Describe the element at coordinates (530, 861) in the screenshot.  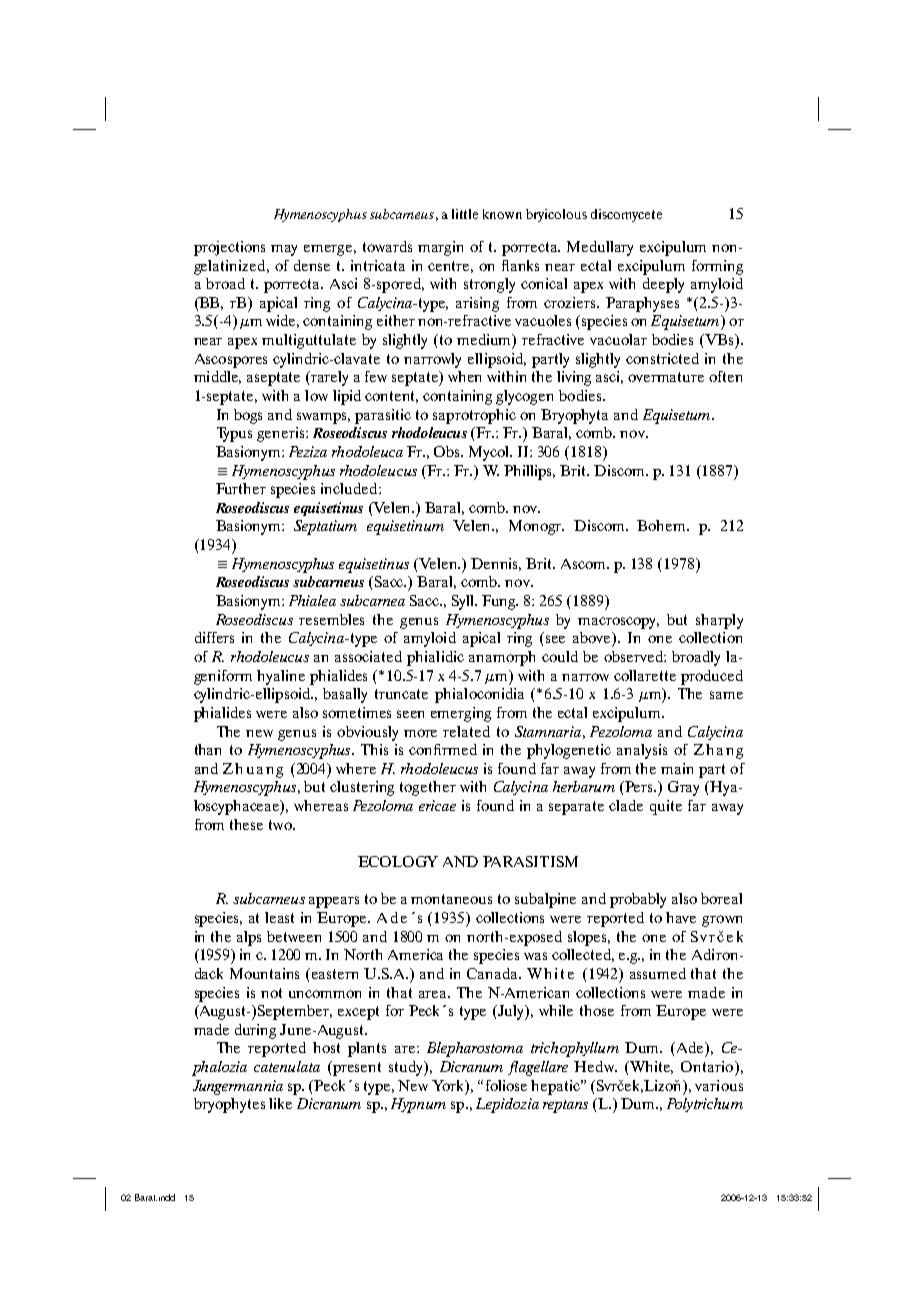
I see `PARASITISM` at that location.
